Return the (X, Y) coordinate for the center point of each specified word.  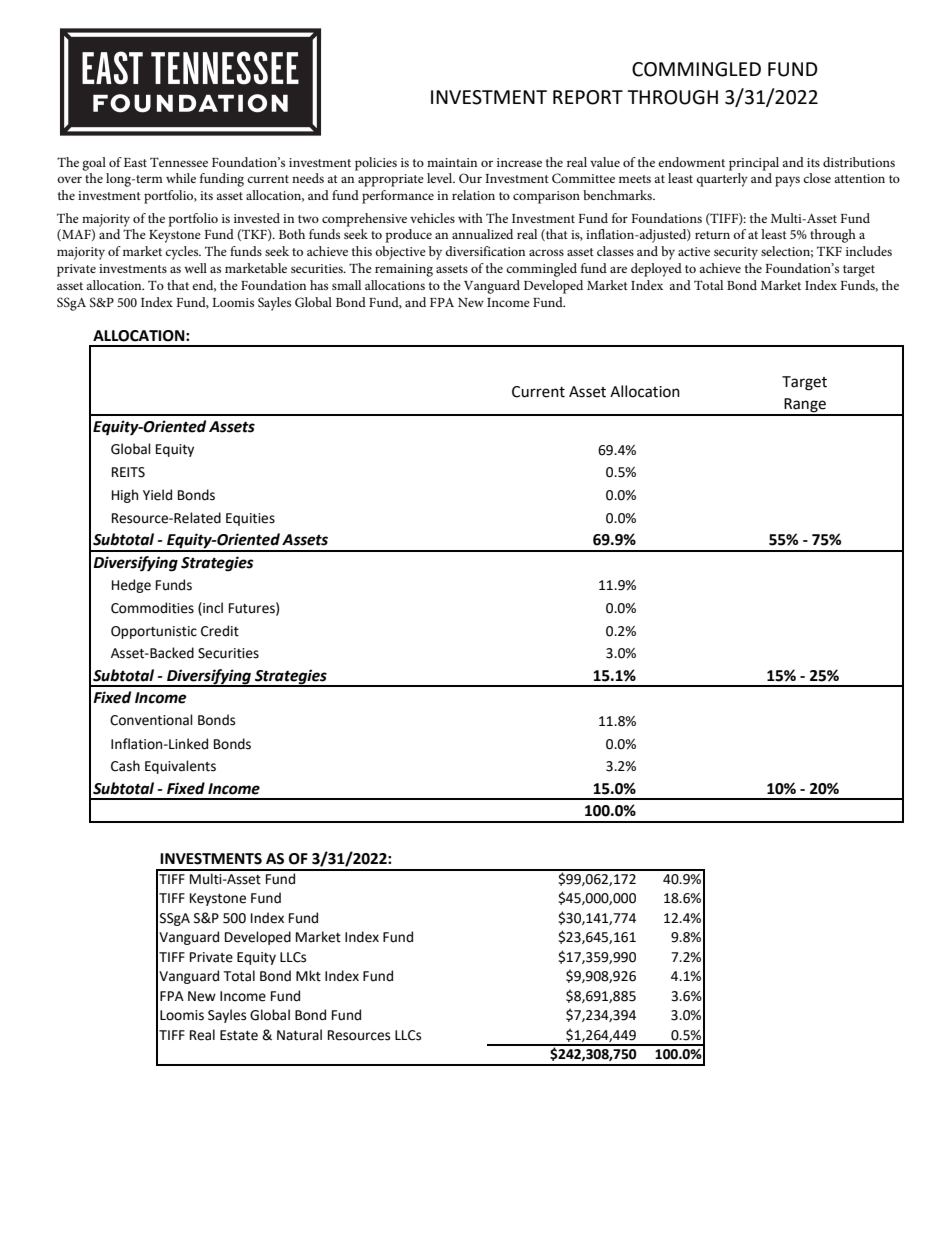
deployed (656, 270)
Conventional (151, 720)
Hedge (131, 586)
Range (805, 406)
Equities (250, 519)
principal (754, 164)
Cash (125, 766)
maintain (452, 162)
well (195, 268)
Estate (239, 1035)
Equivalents (180, 767)
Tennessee (179, 162)
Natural (299, 1035)
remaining (404, 270)
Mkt (308, 976)
